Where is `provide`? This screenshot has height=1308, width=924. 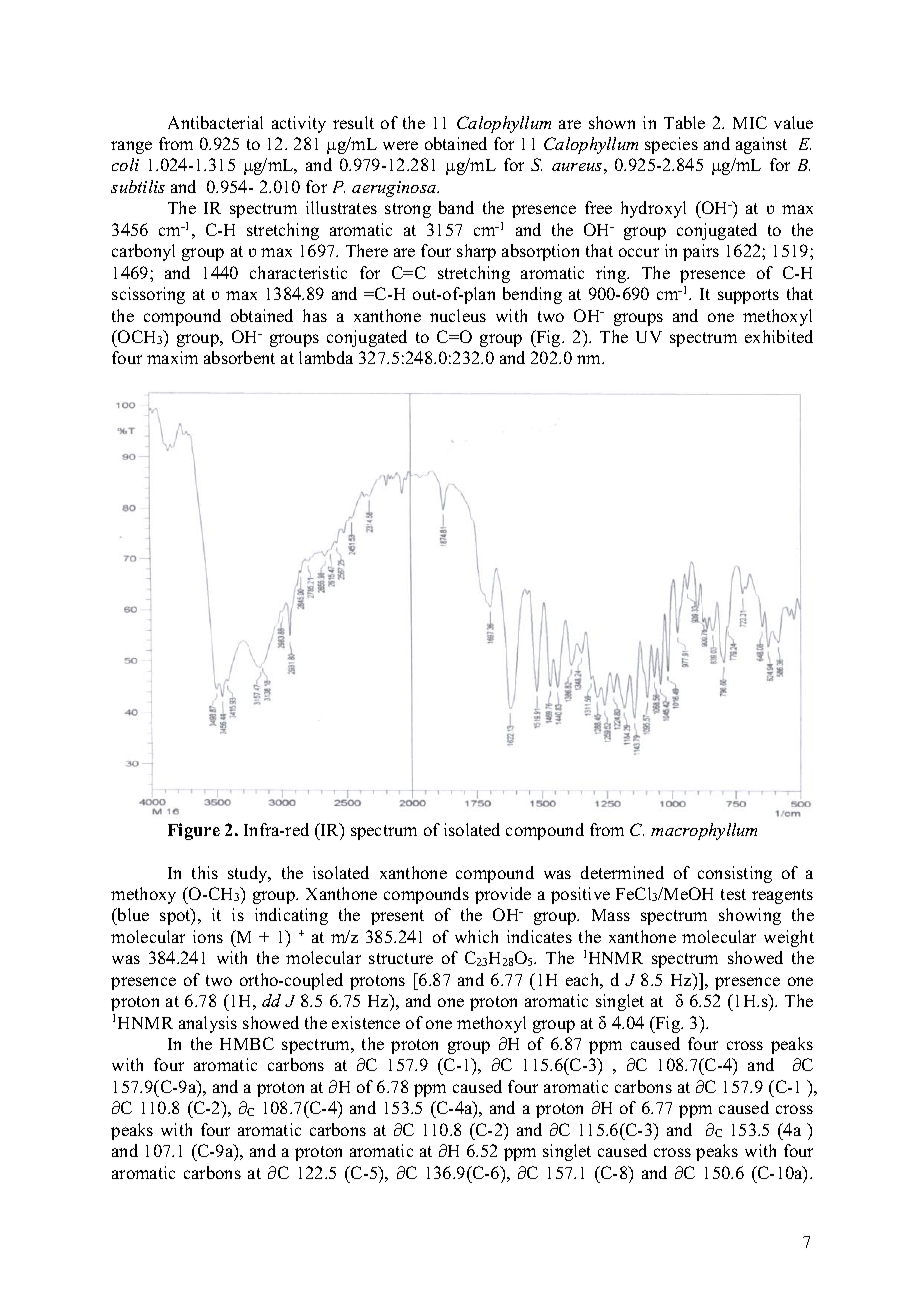 provide is located at coordinates (503, 895).
